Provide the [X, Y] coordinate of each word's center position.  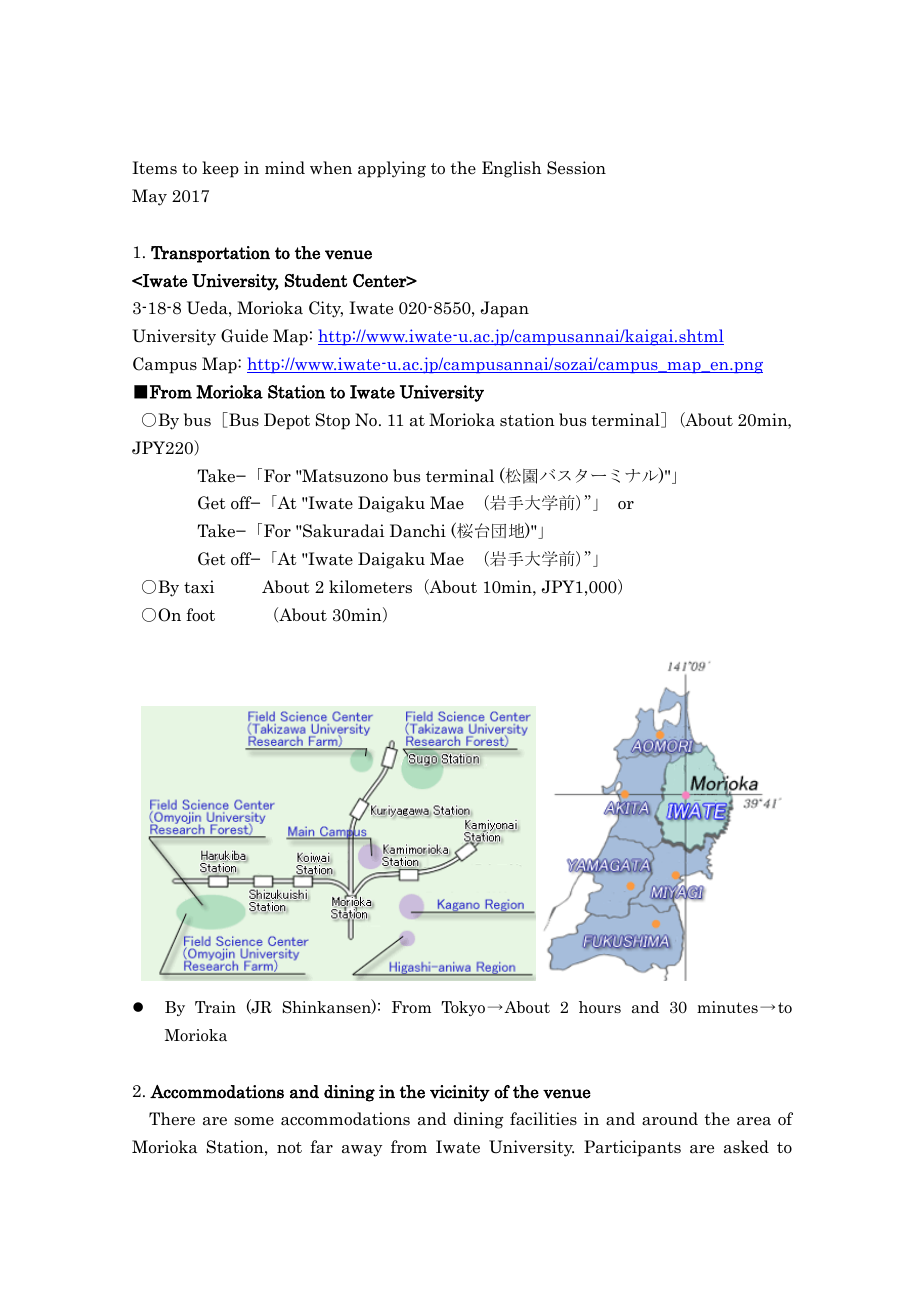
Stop [333, 421]
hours [600, 1007]
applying [392, 169]
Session [576, 168]
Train [215, 1007]
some [254, 1121]
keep [220, 169]
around [670, 1119]
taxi [199, 587]
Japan [505, 309]
